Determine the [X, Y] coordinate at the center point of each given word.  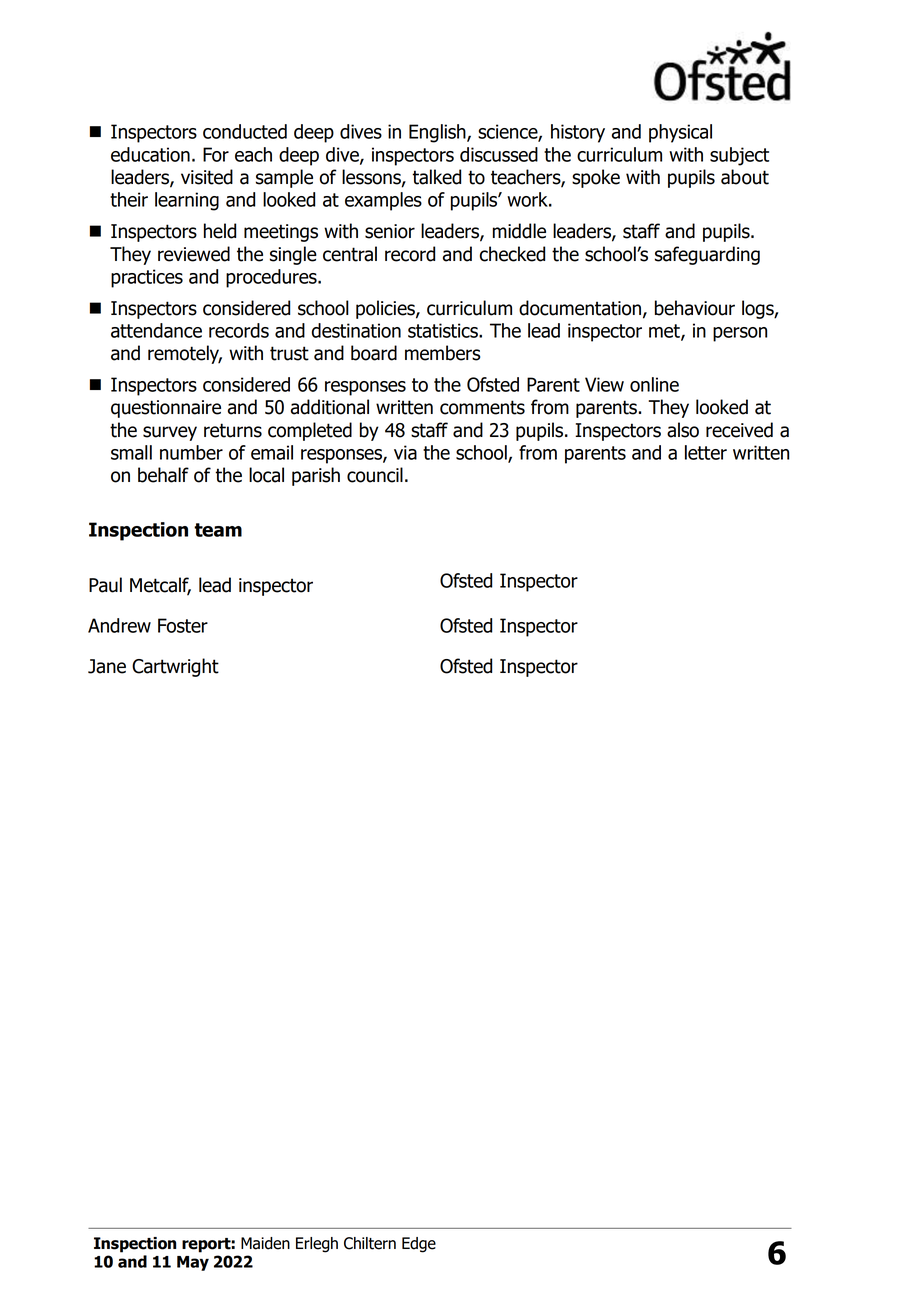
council [375, 475]
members [442, 353]
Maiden [265, 1243]
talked [436, 177]
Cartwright [175, 667]
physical [680, 133]
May [193, 1263]
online [654, 384]
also [683, 430]
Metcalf [160, 586]
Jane [107, 666]
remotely [185, 354]
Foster [183, 625]
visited [207, 177]
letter [706, 452]
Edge [419, 1245]
